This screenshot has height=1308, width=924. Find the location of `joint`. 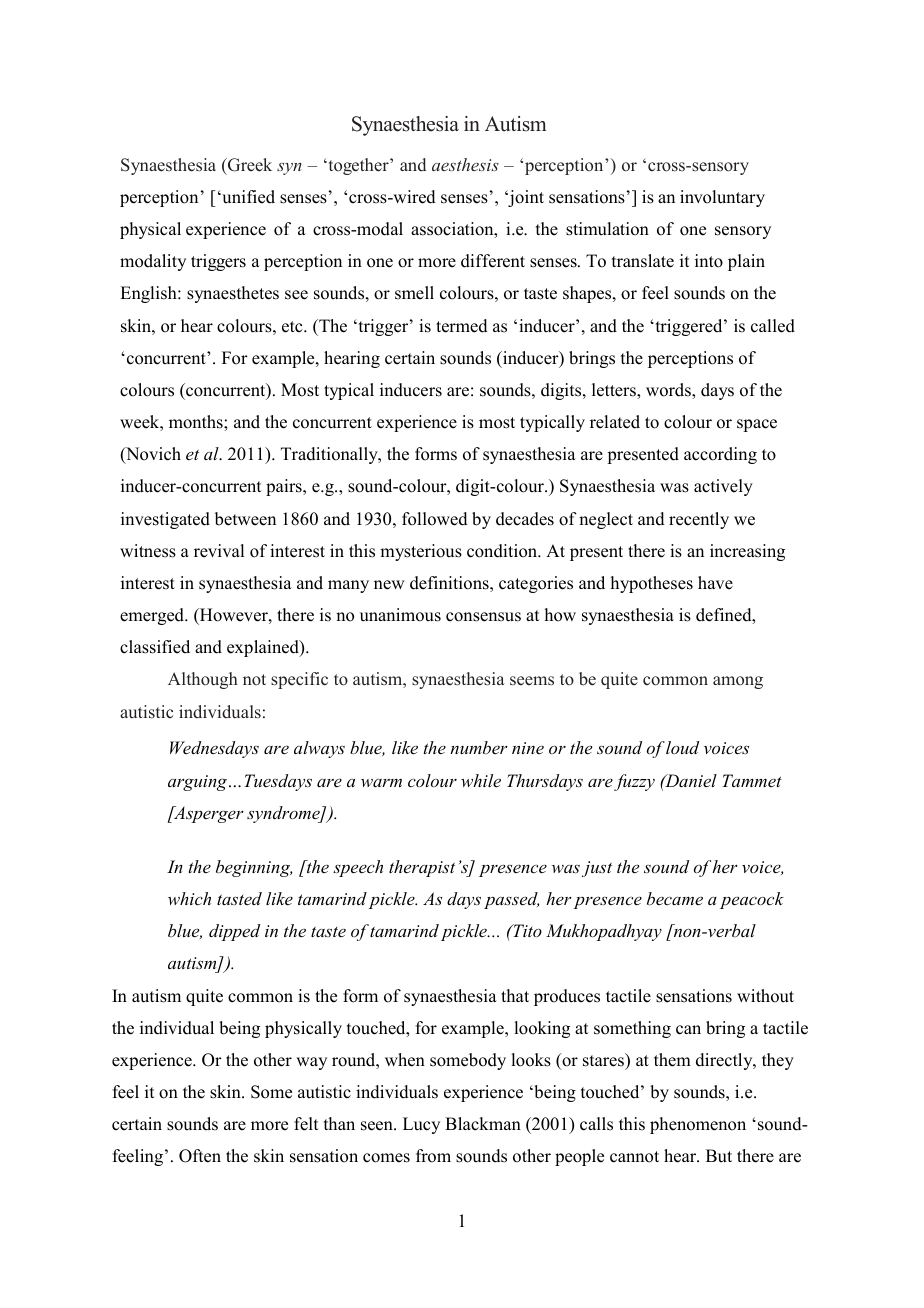

joint is located at coordinates (525, 198).
